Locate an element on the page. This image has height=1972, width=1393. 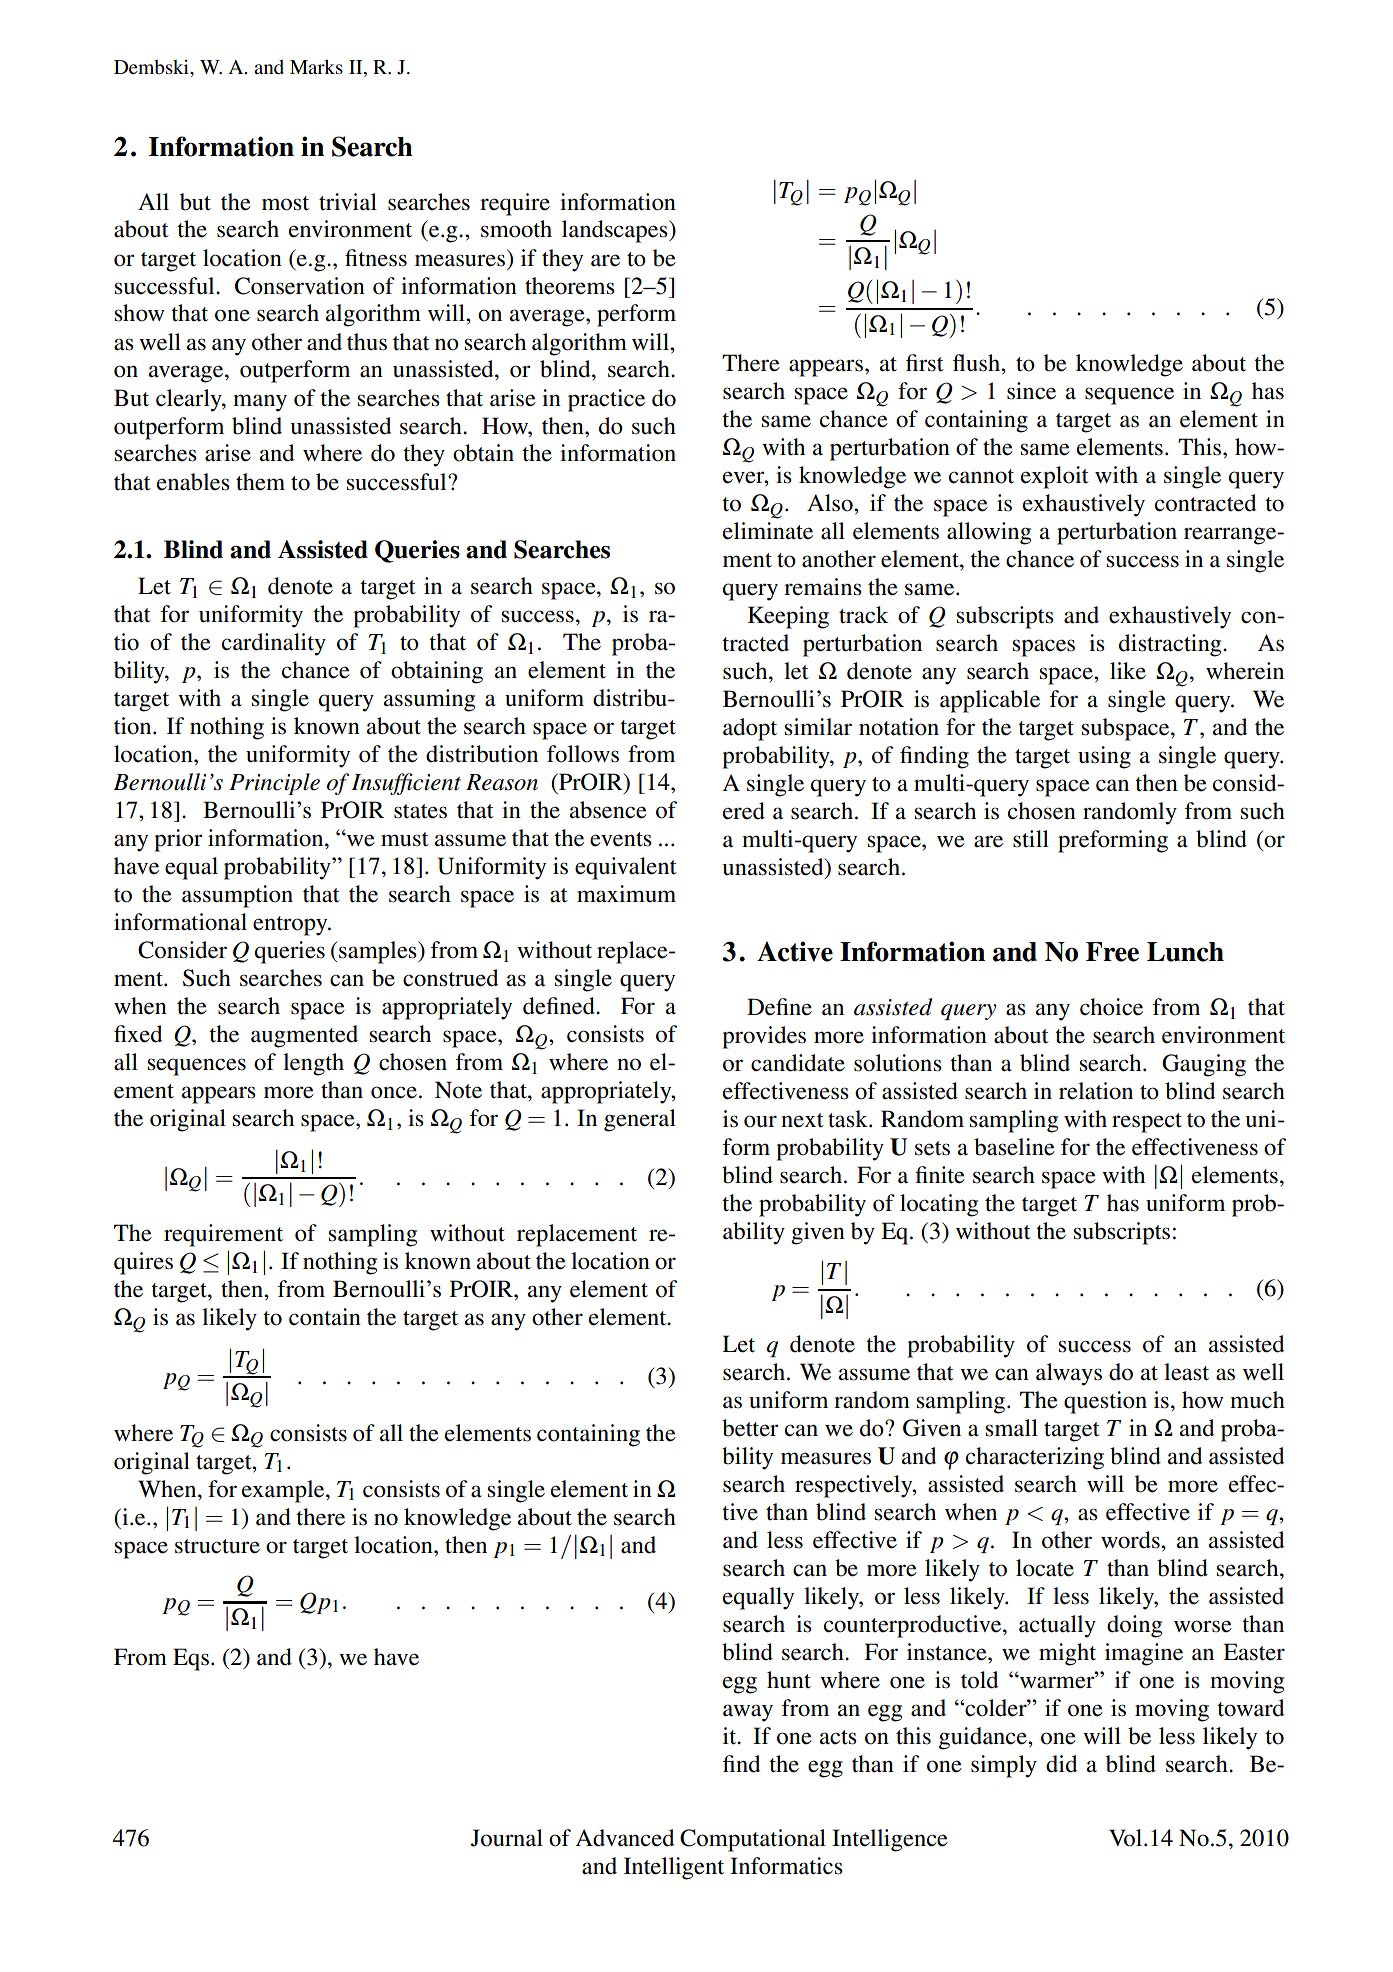
them is located at coordinates (260, 482).
